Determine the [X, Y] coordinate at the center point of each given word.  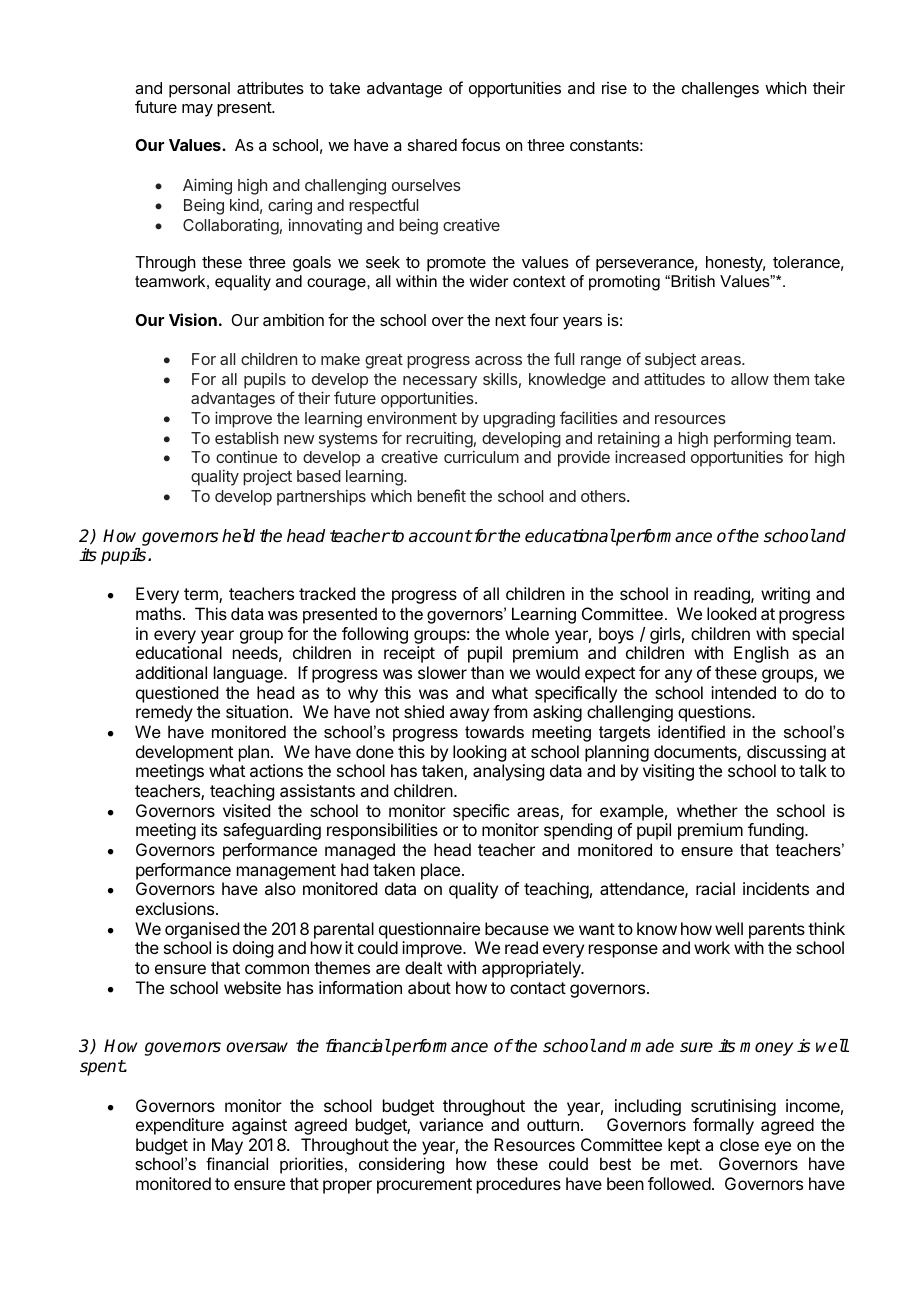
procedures [519, 1185]
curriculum [481, 457]
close [739, 1144]
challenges [720, 90]
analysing [508, 772]
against [259, 1126]
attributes [270, 87]
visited [246, 810]
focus [480, 144]
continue [247, 457]
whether [707, 810]
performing [752, 439]
